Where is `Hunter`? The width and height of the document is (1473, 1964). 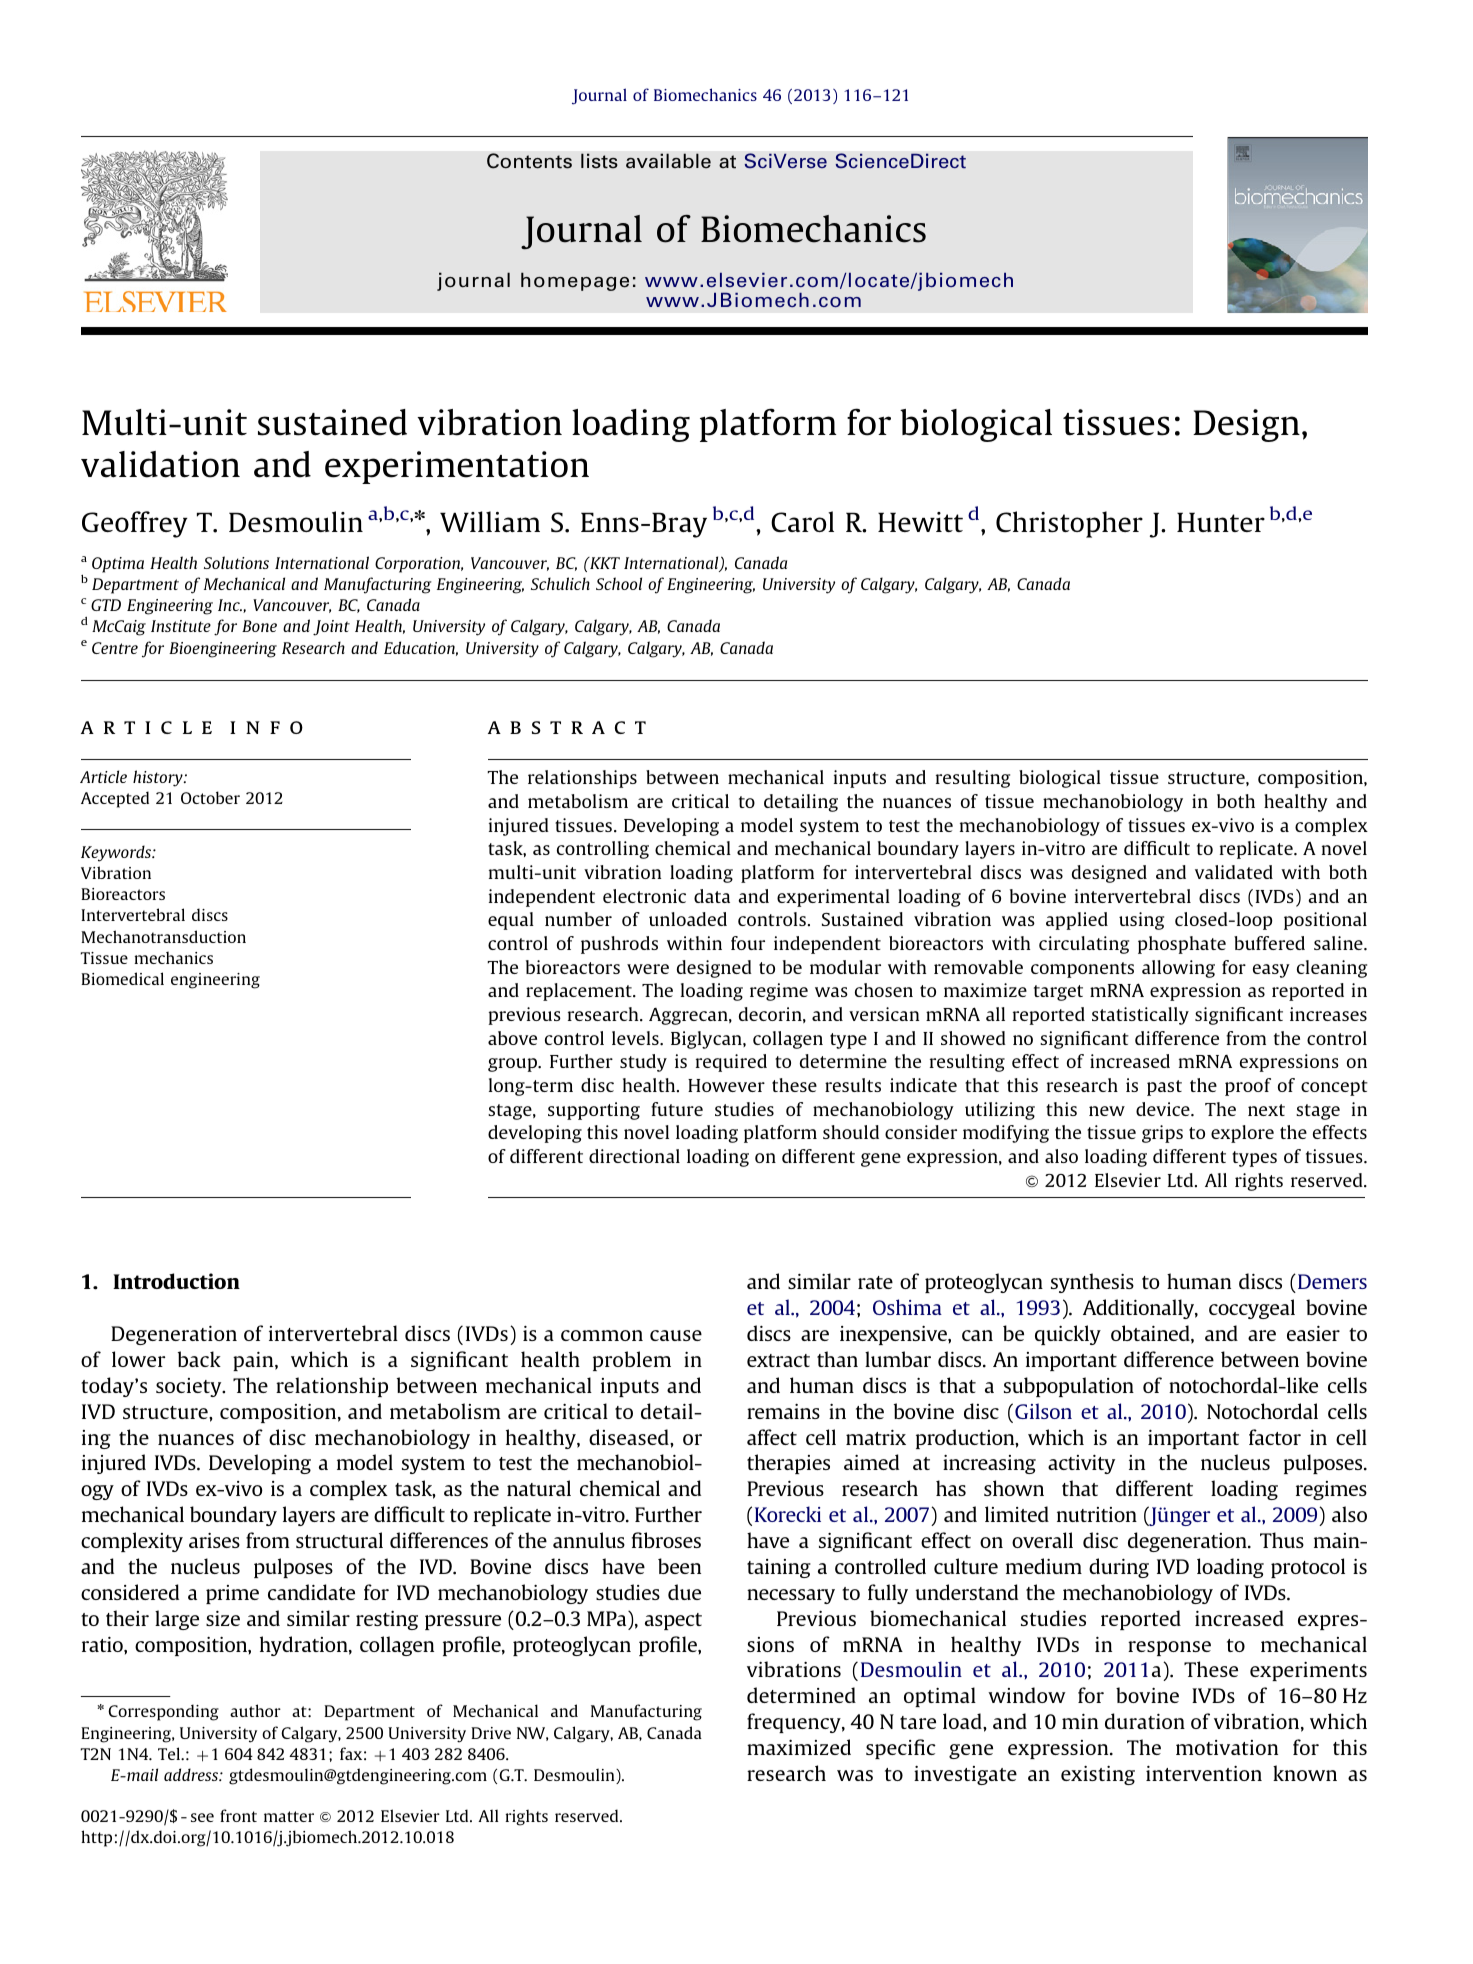 Hunter is located at coordinates (1221, 522).
